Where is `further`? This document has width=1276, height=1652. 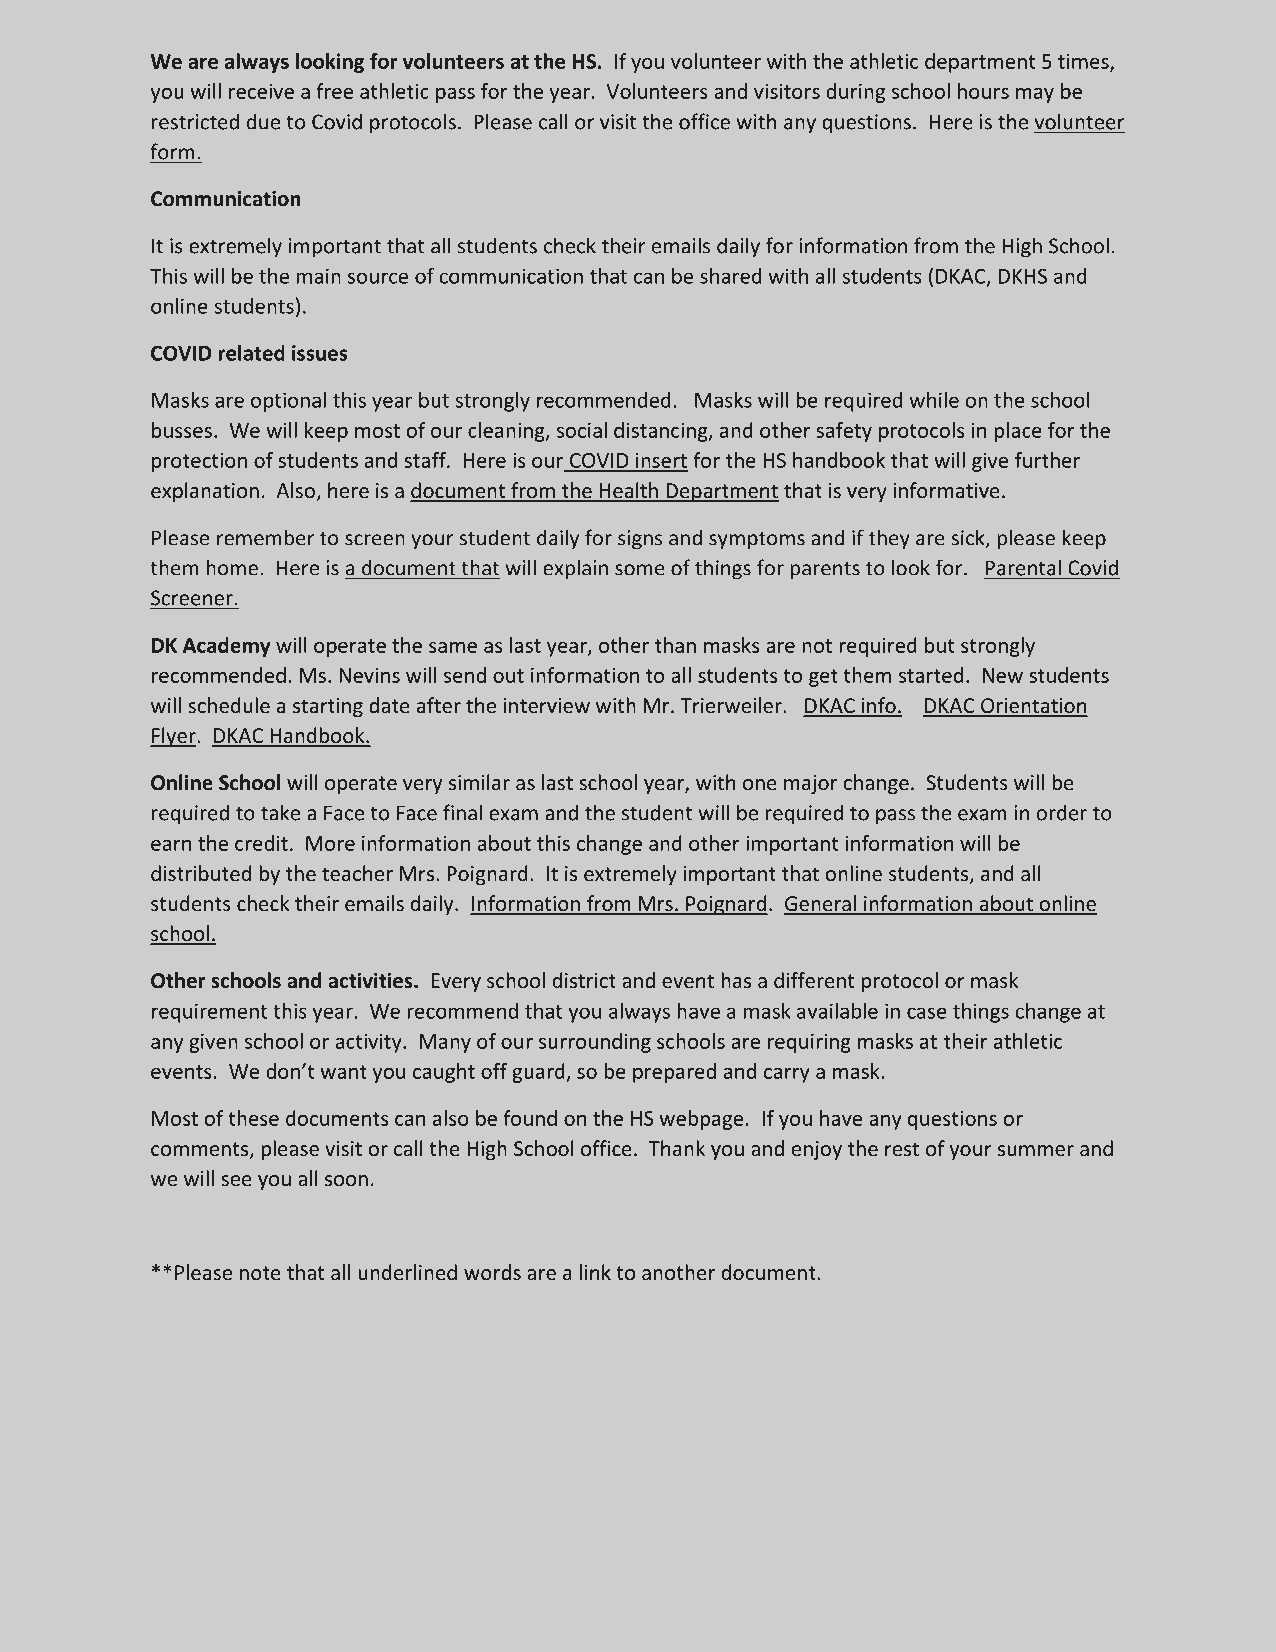 further is located at coordinates (1047, 460).
